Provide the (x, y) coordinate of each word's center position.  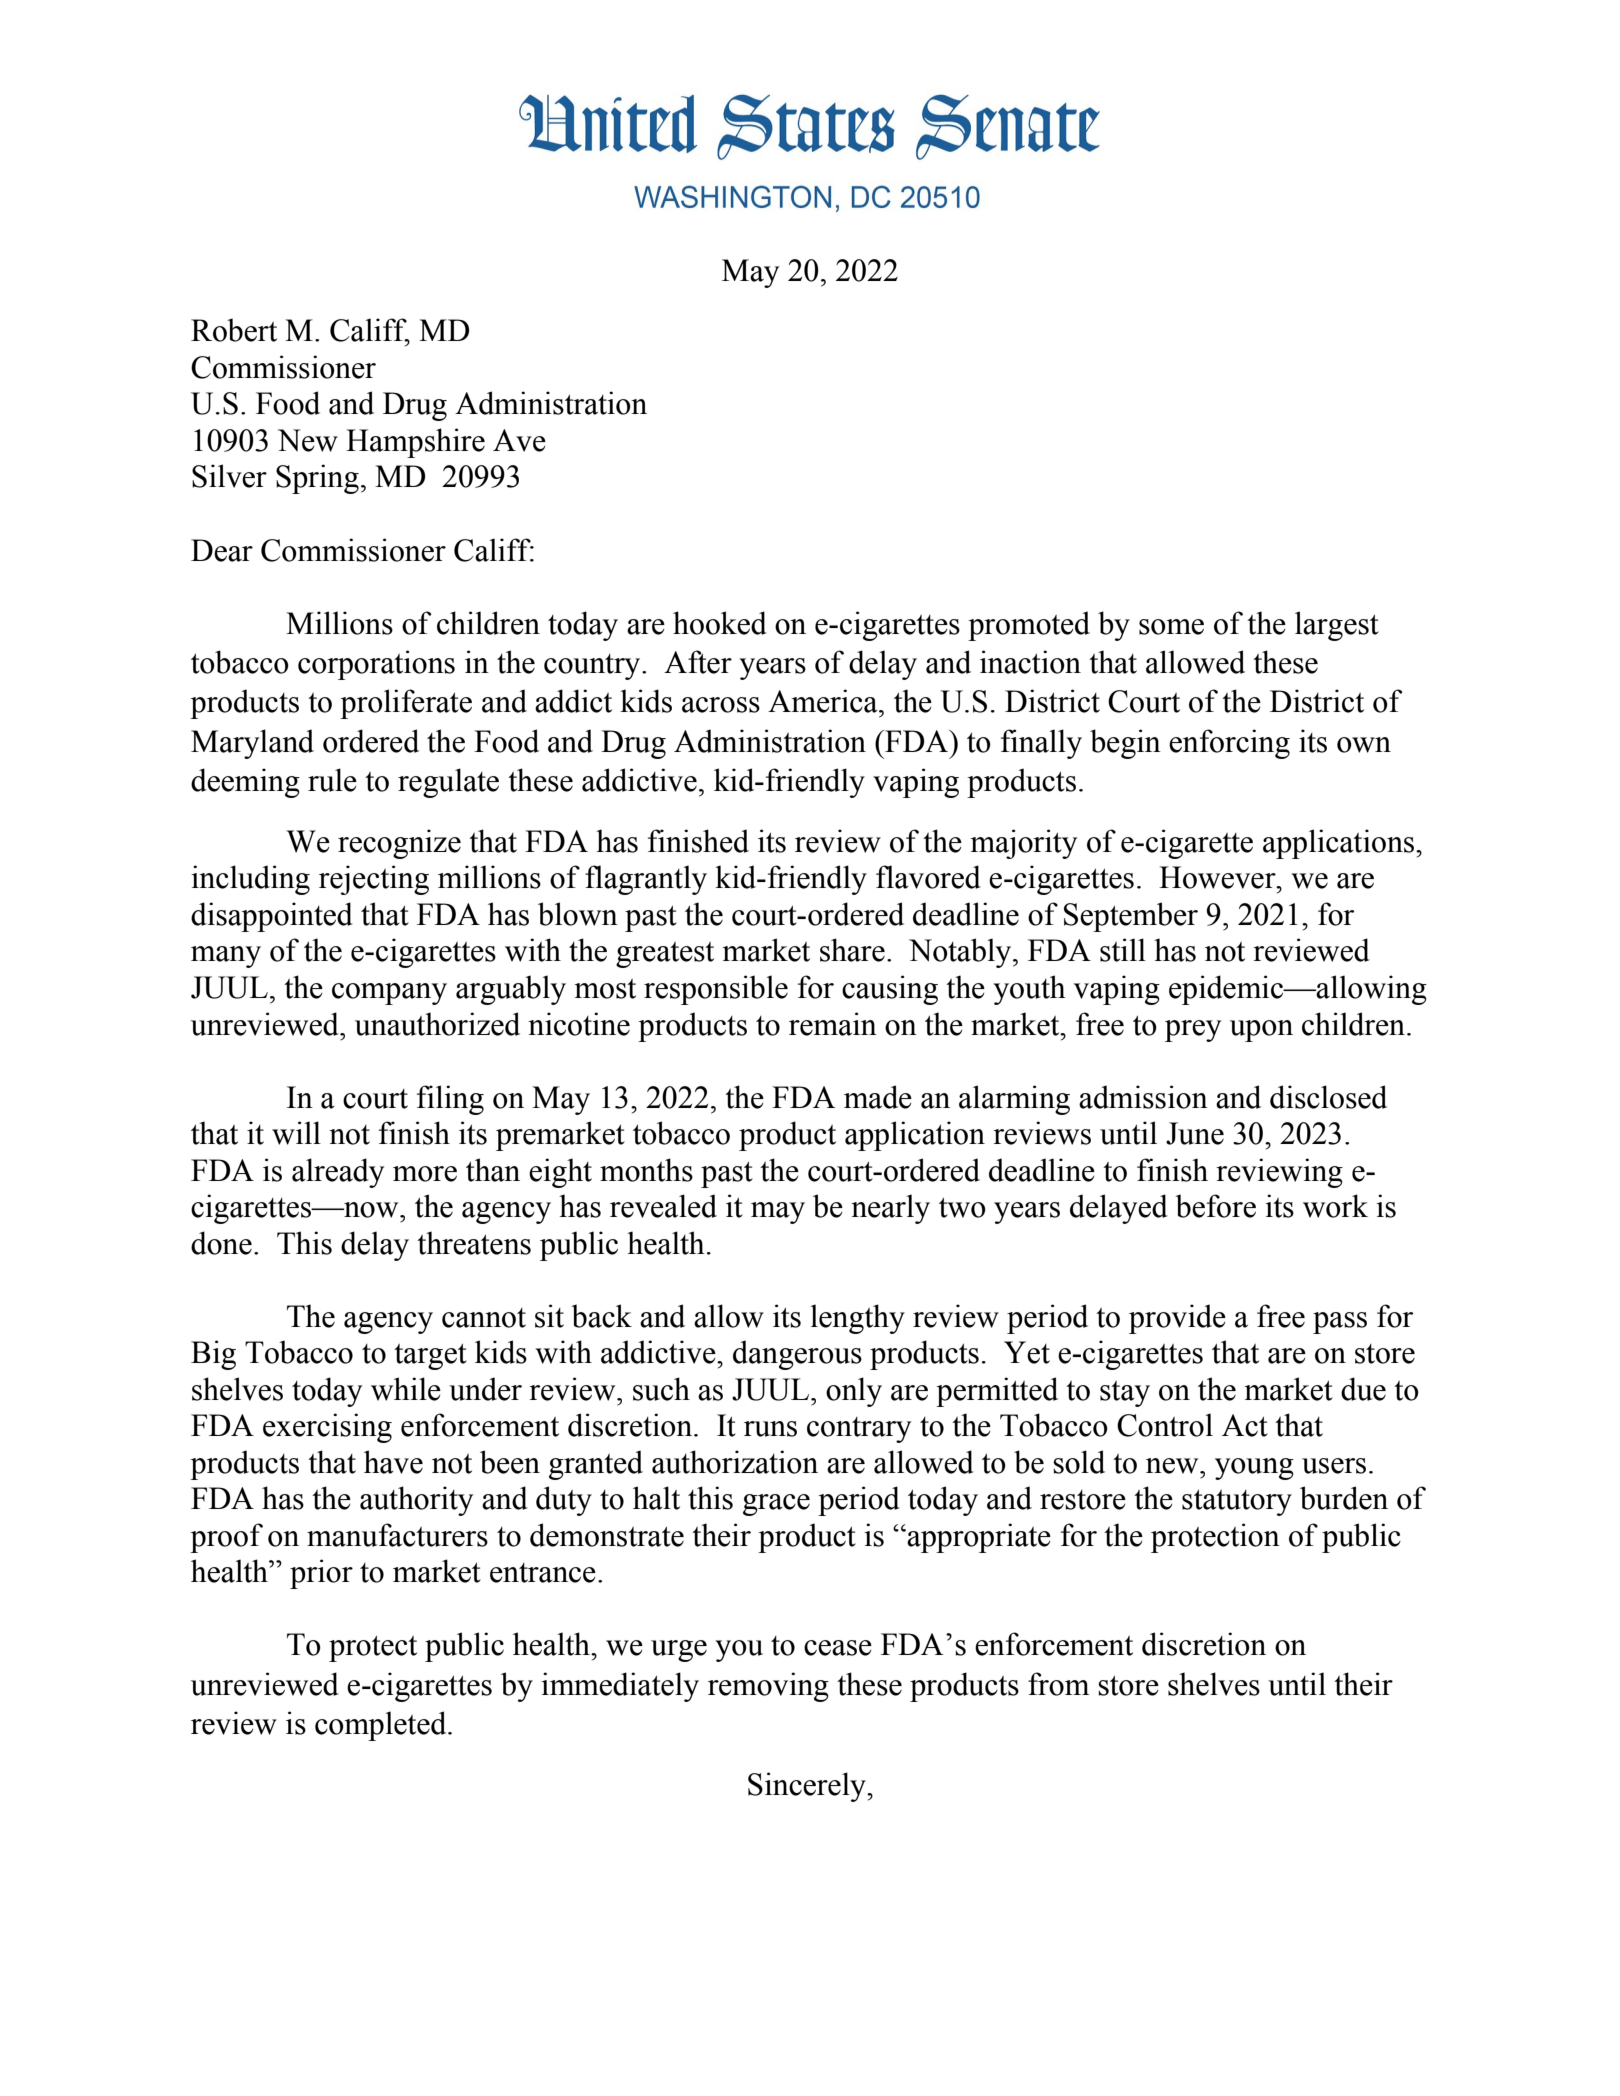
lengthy (857, 1319)
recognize (399, 844)
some (1171, 627)
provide (1177, 1319)
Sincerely (808, 1787)
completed (382, 1726)
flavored (928, 877)
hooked (720, 623)
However (1218, 877)
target (430, 1357)
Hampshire (415, 443)
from (1058, 1684)
